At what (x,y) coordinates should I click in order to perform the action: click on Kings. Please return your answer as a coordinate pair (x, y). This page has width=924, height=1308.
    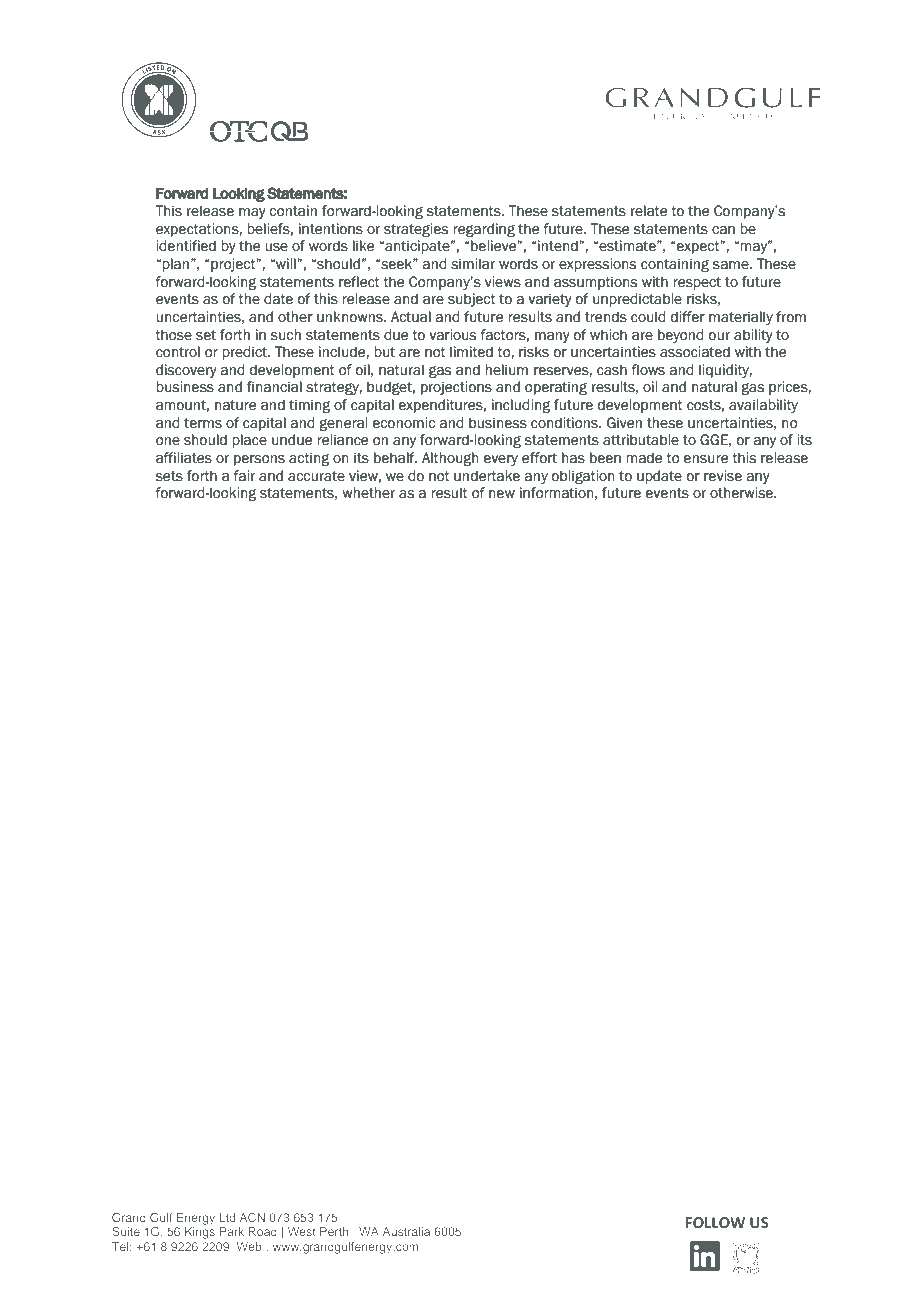
    Looking at the image, I should click on (200, 1233).
